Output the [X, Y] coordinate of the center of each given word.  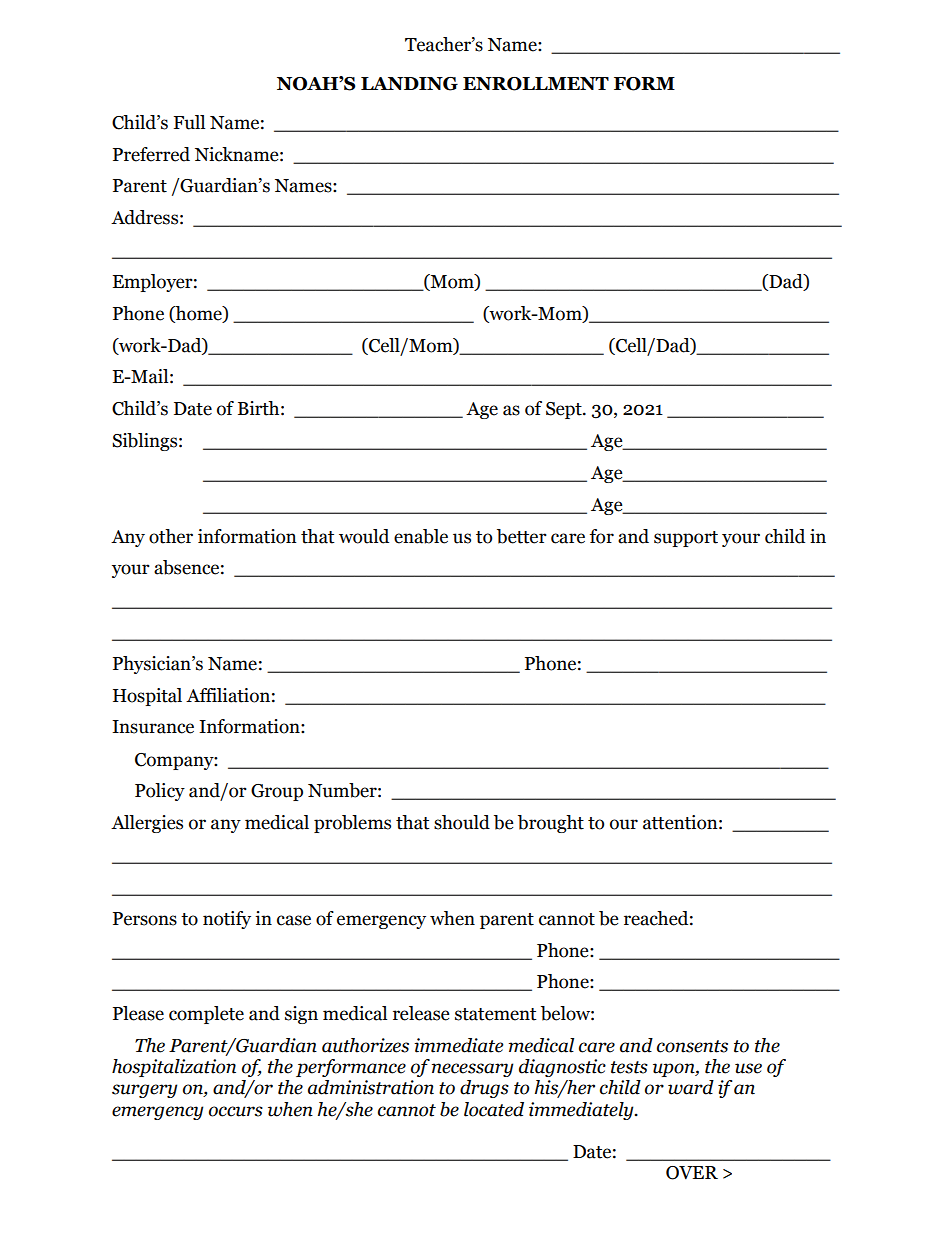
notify [227, 920]
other [171, 536]
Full [189, 122]
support [686, 539]
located [494, 1109]
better [522, 536]
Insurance [153, 727]
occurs [236, 1111]
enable [421, 536]
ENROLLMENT [536, 84]
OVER [692, 1173]
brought [551, 824]
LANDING [409, 84]
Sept [565, 410]
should [462, 822]
